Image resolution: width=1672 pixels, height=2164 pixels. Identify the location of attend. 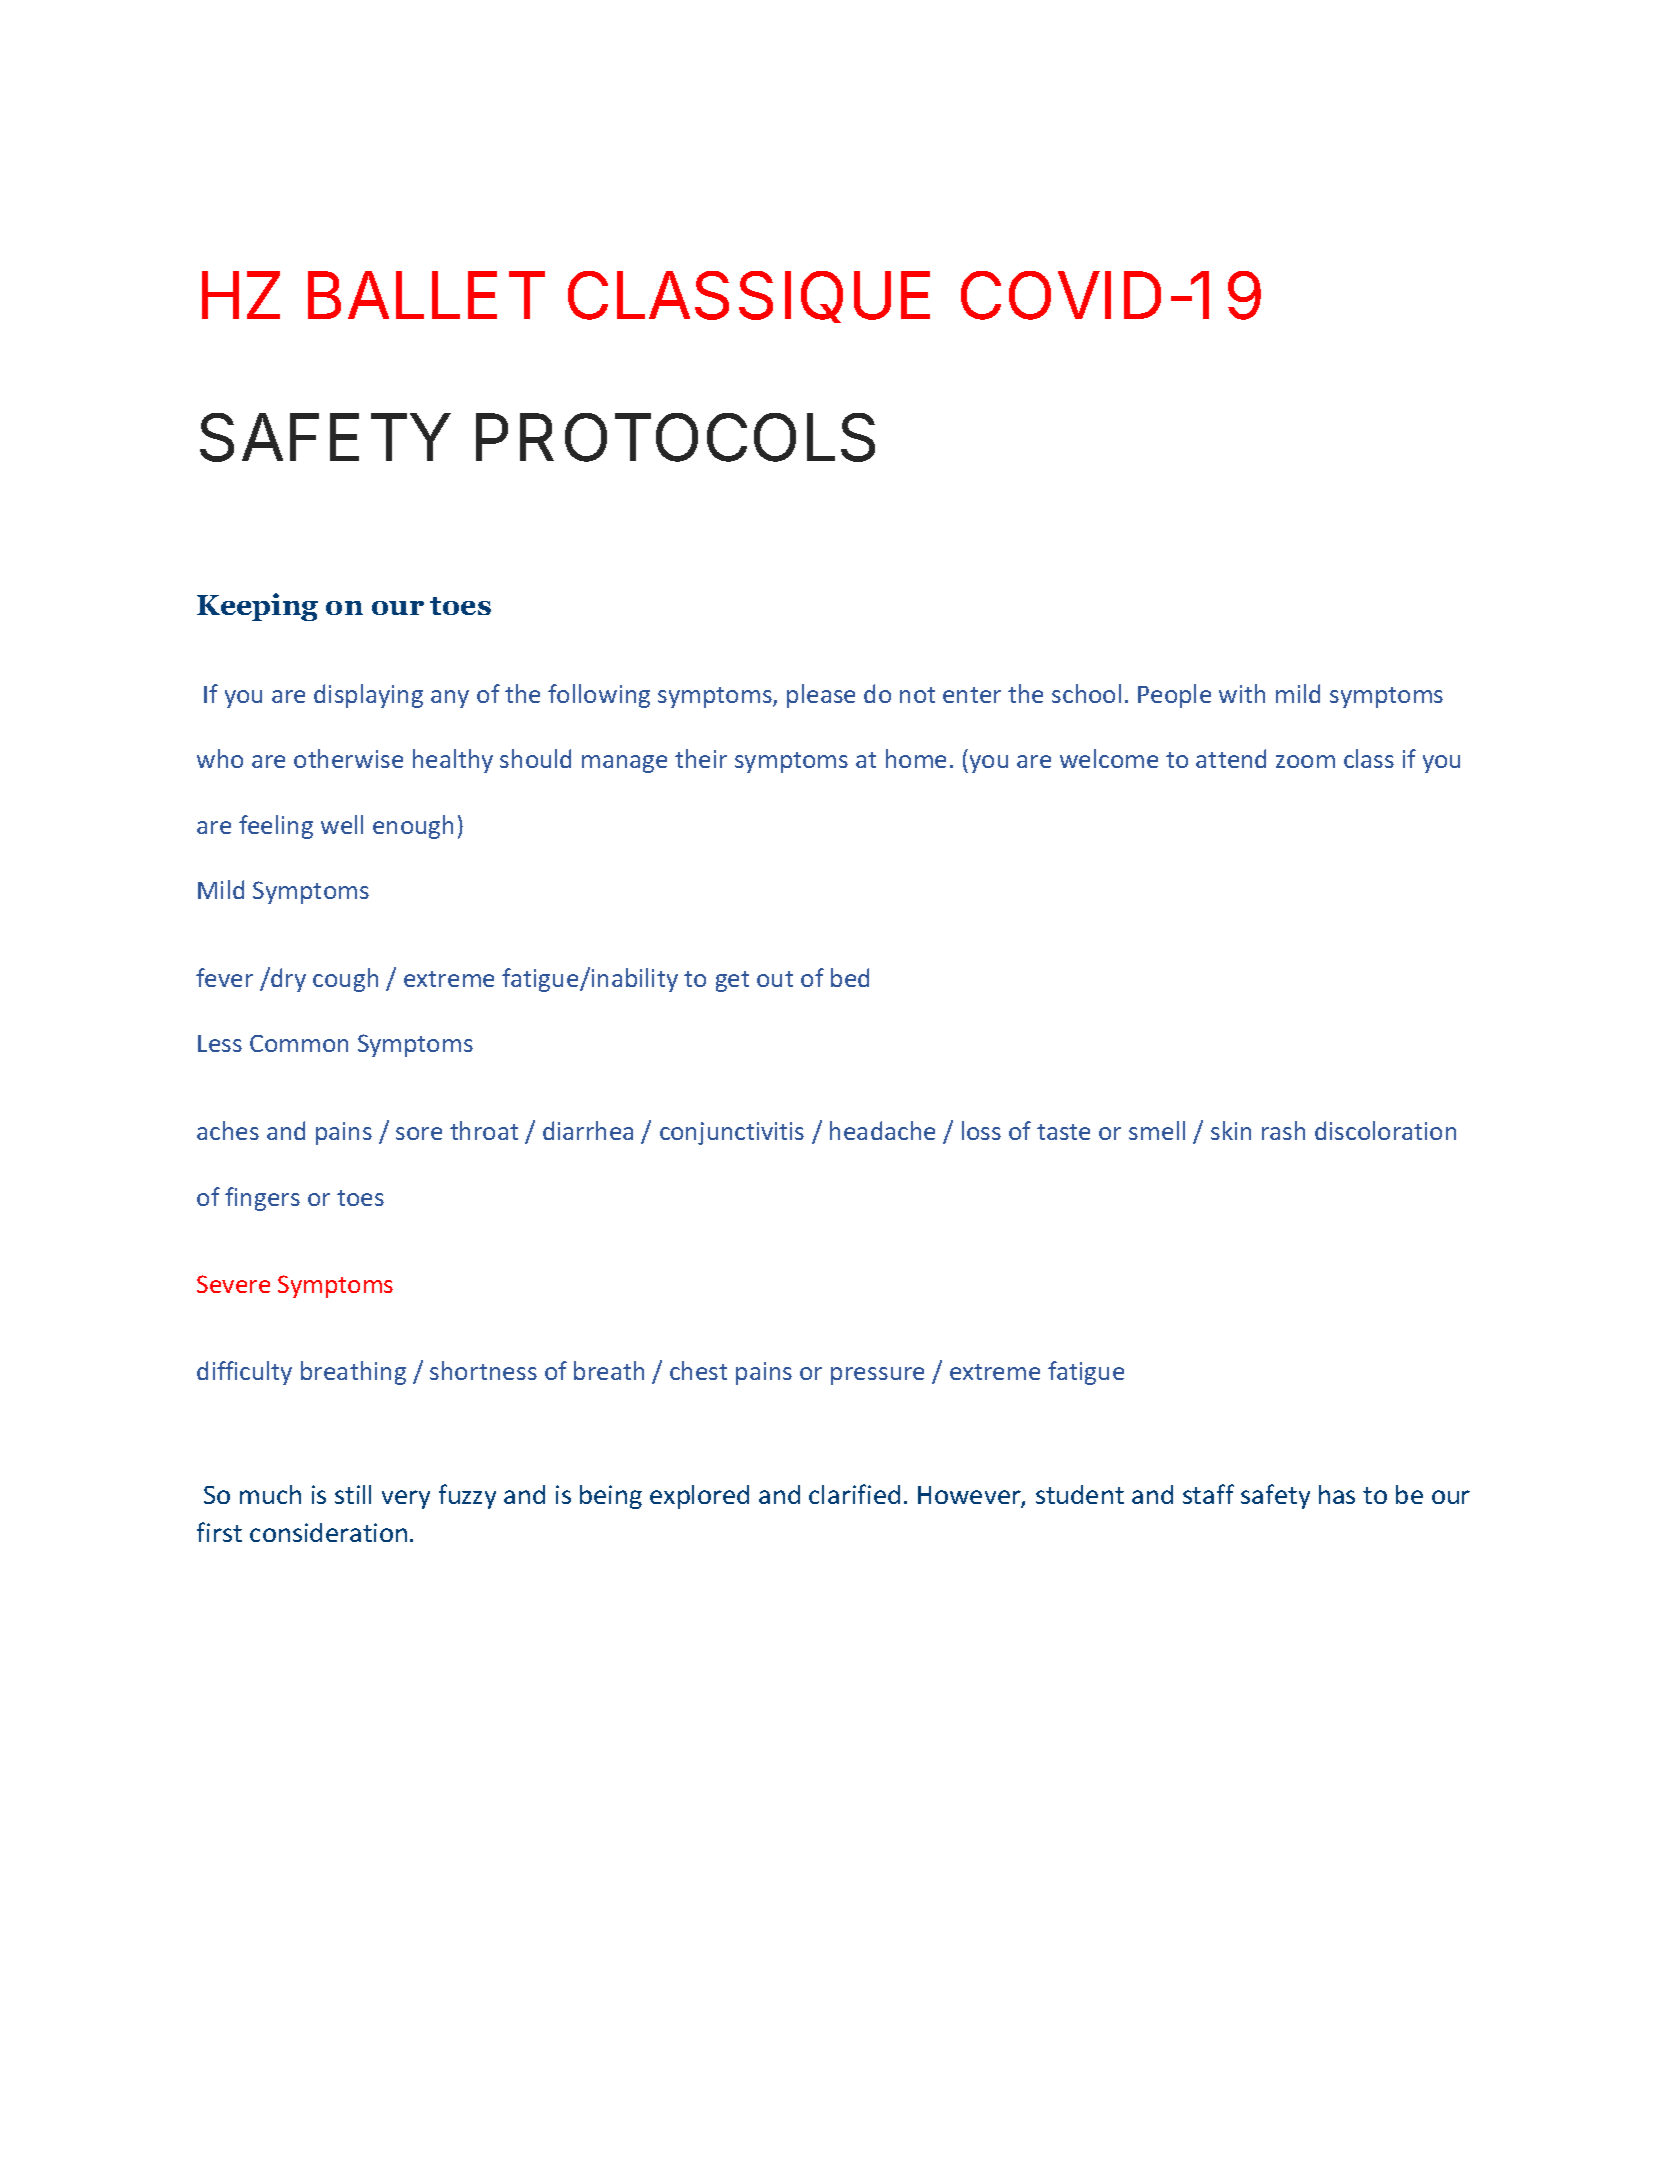
(1231, 758).
